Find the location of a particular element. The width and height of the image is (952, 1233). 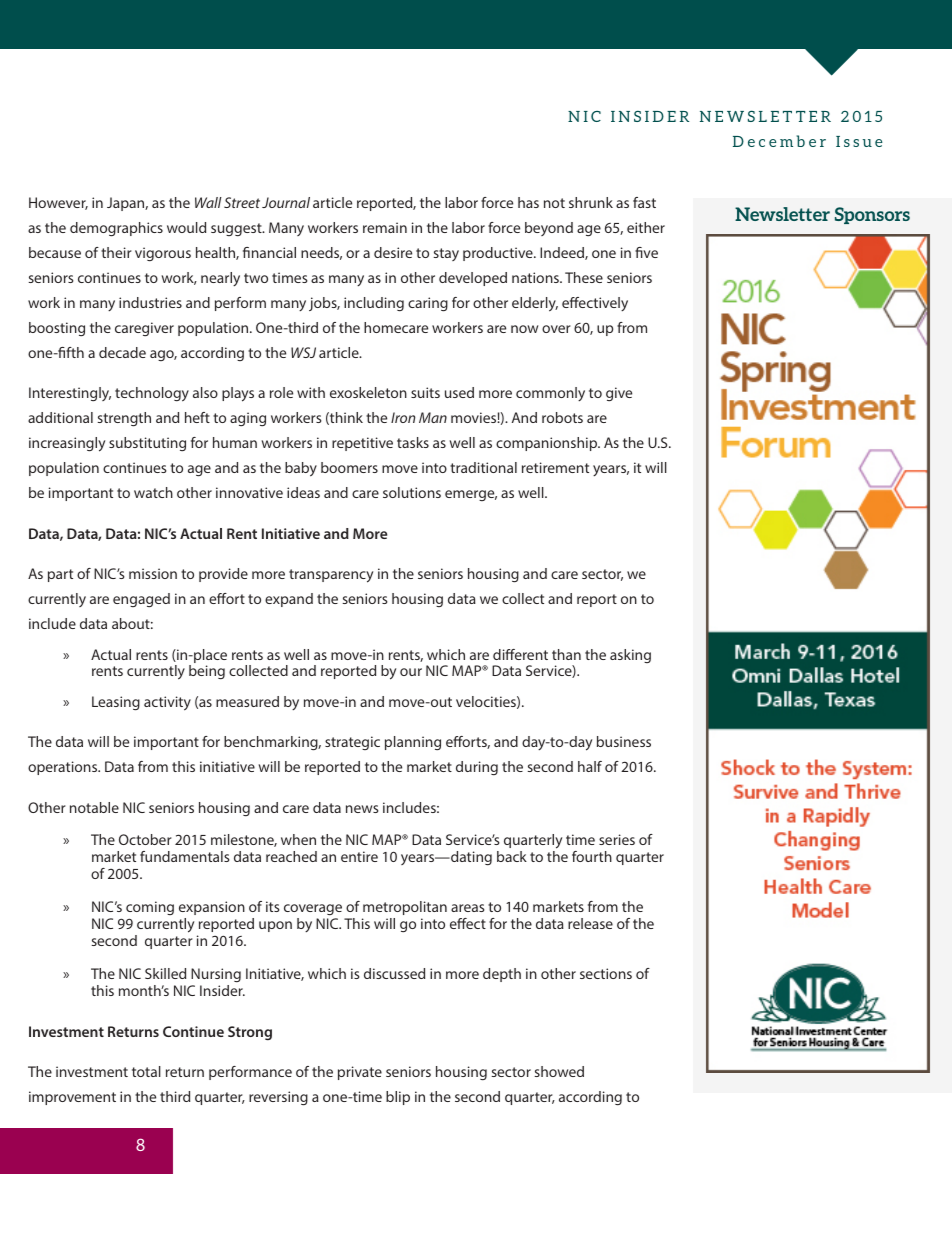

asking is located at coordinates (630, 656).
